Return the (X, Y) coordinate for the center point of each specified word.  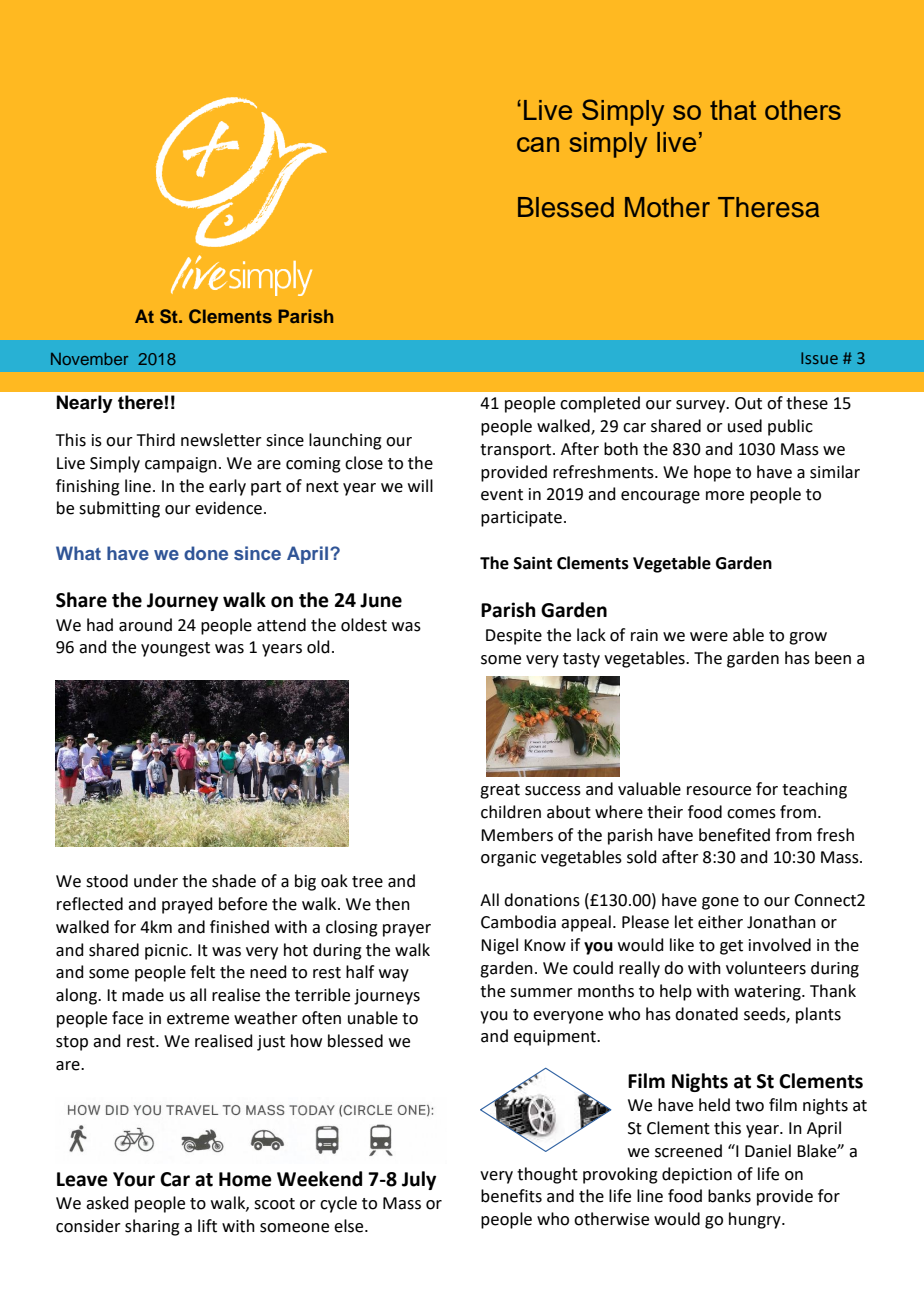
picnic (167, 952)
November (89, 359)
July (419, 1180)
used (745, 426)
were (709, 637)
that (733, 110)
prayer (407, 930)
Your (134, 1179)
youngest (175, 649)
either (720, 922)
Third (156, 440)
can (538, 144)
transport (517, 451)
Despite (514, 637)
